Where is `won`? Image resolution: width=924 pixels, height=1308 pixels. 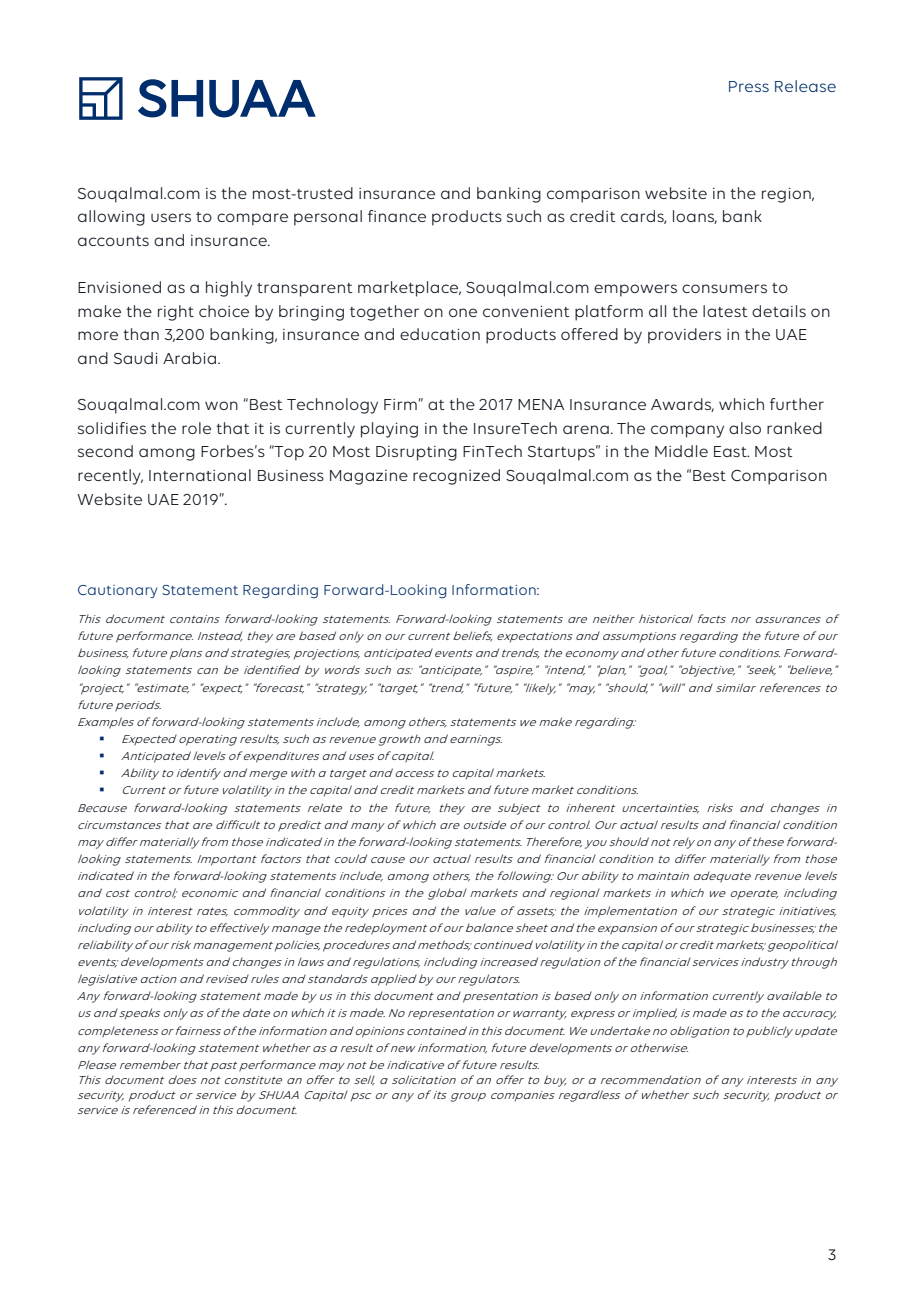 won is located at coordinates (221, 405).
